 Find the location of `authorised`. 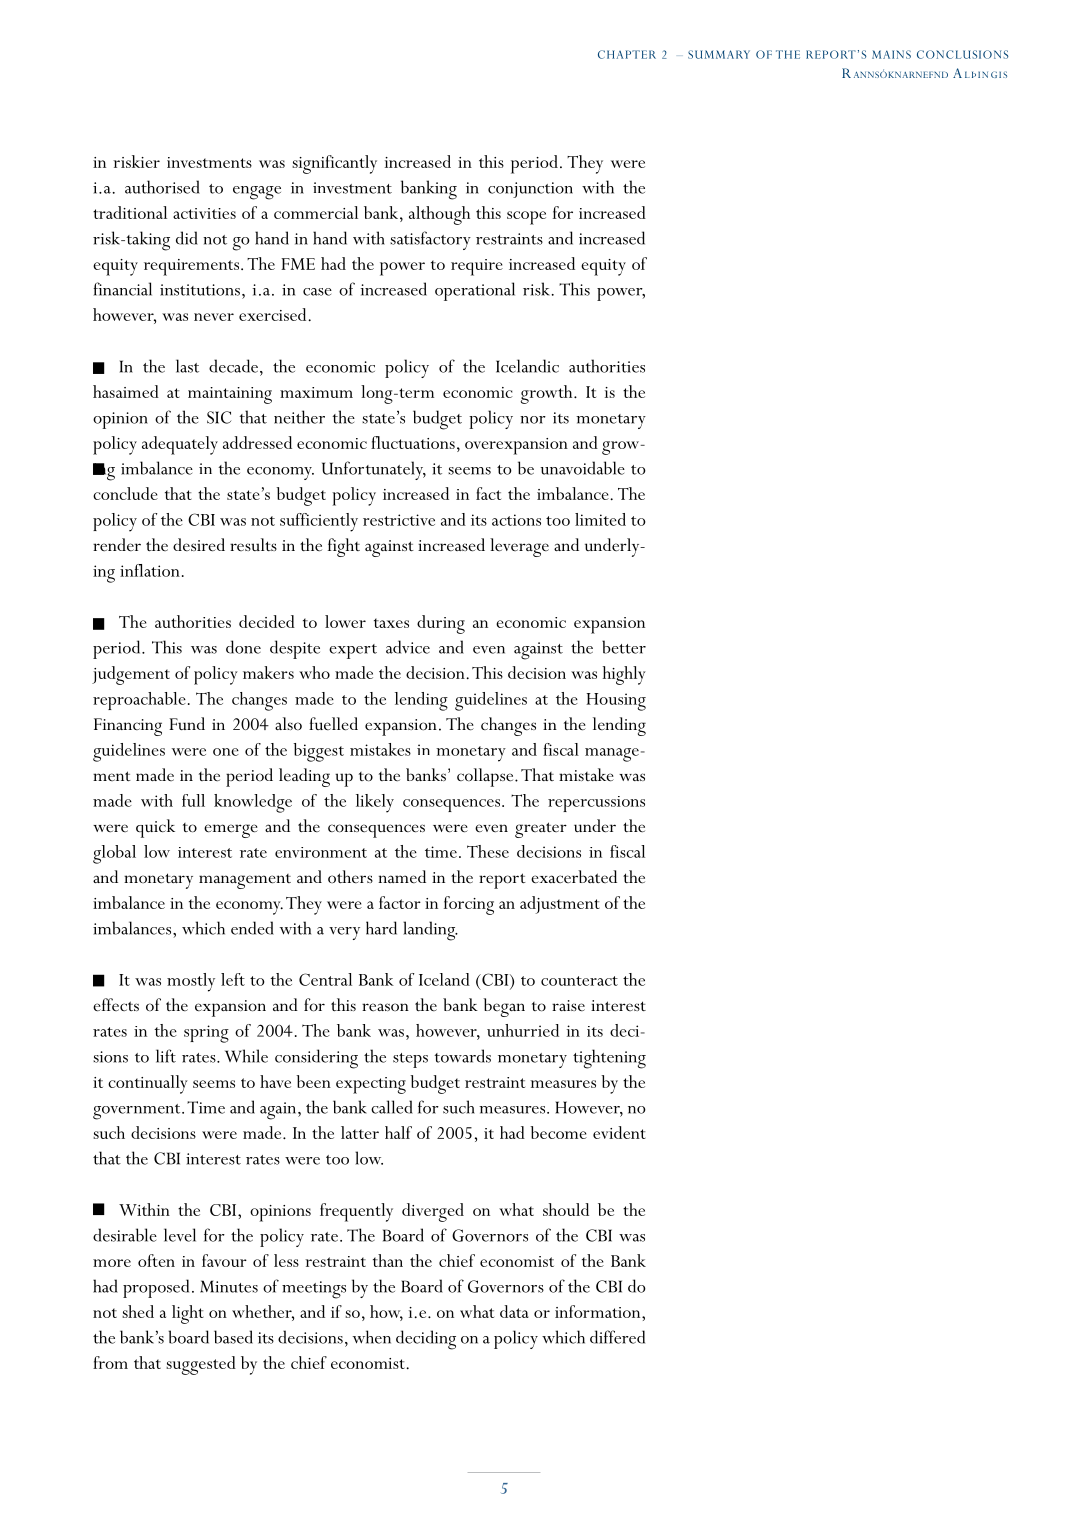

authorised is located at coordinates (162, 187).
